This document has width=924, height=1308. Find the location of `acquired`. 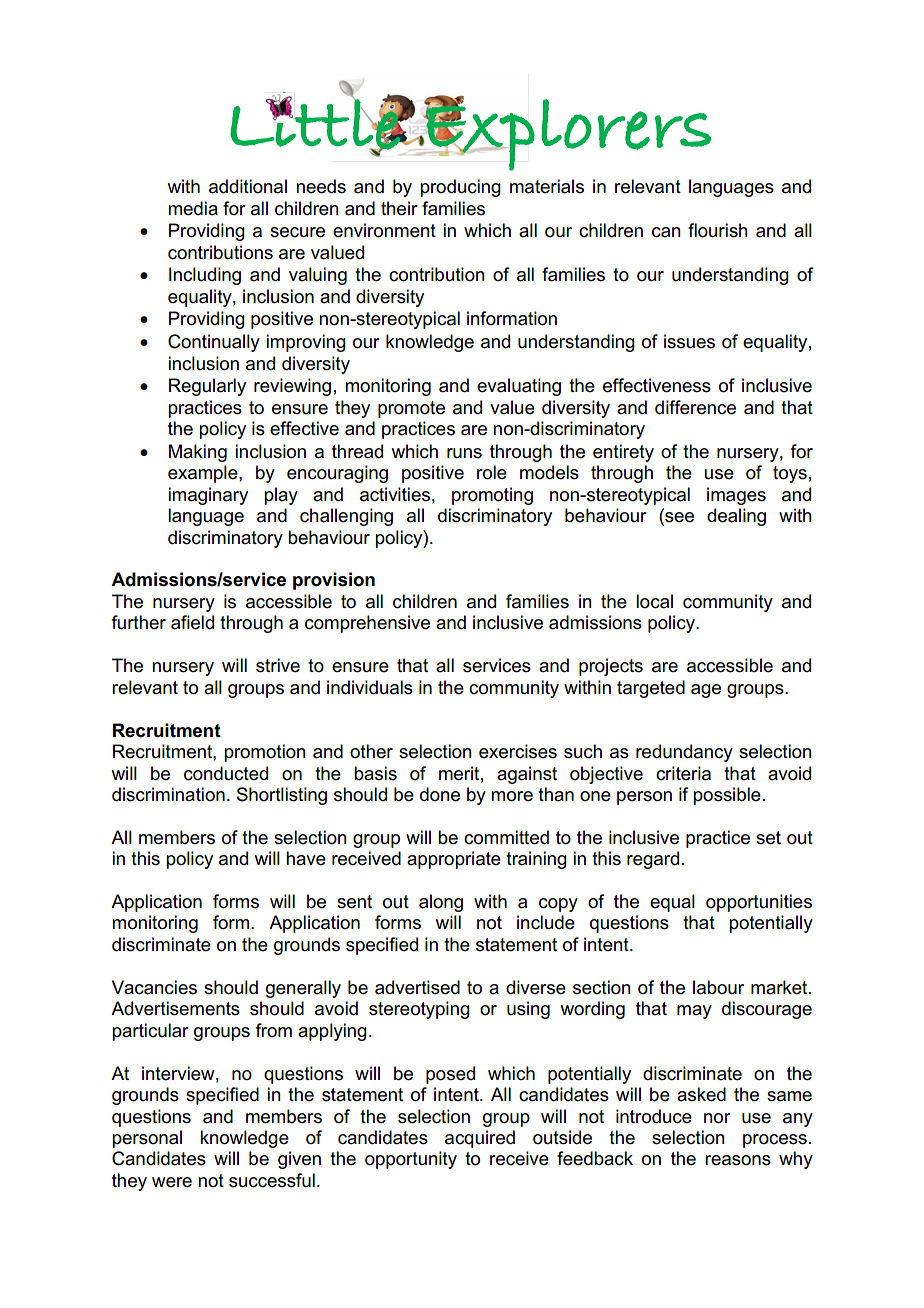

acquired is located at coordinates (480, 1139).
